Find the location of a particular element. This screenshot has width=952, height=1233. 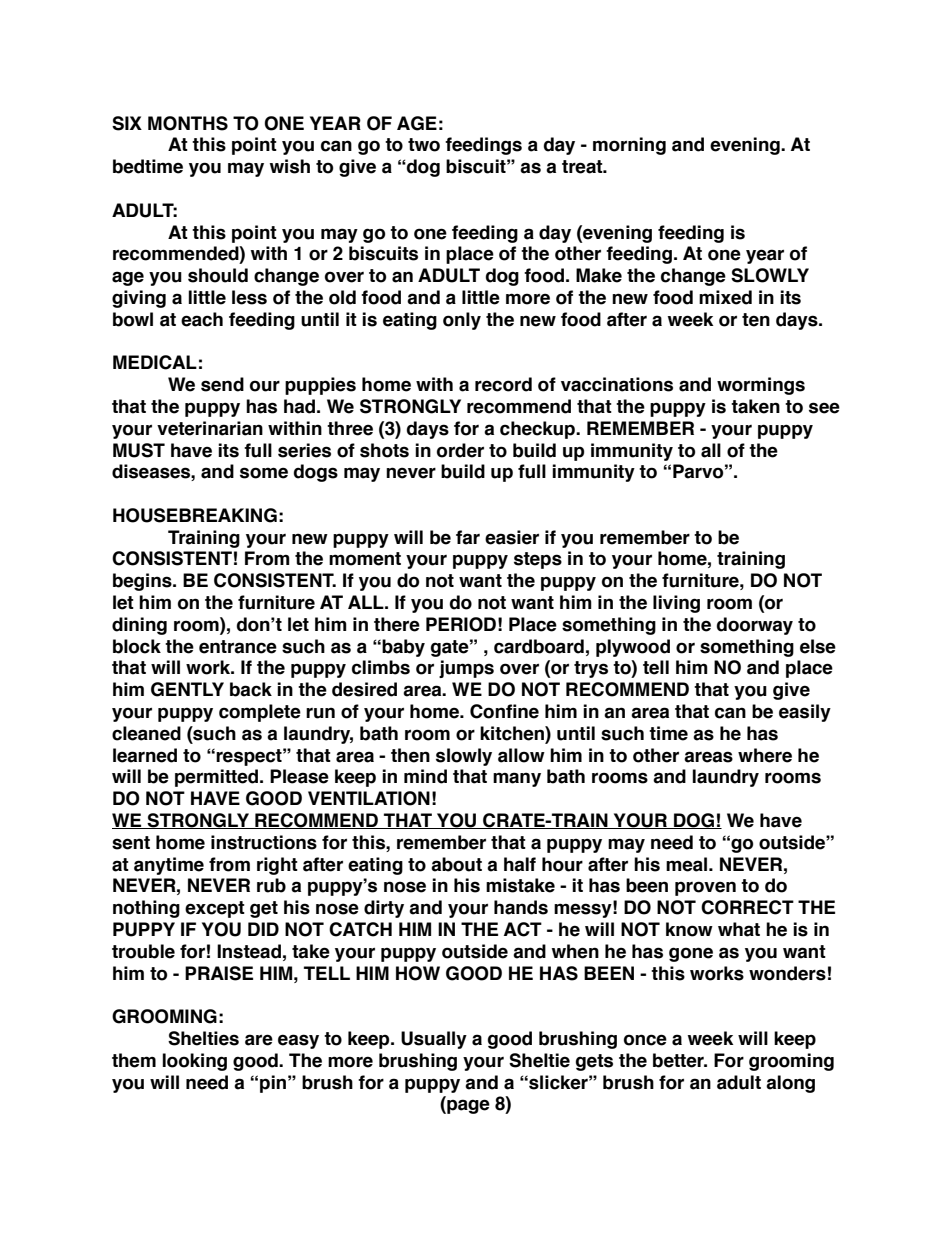

doorway is located at coordinates (755, 626).
